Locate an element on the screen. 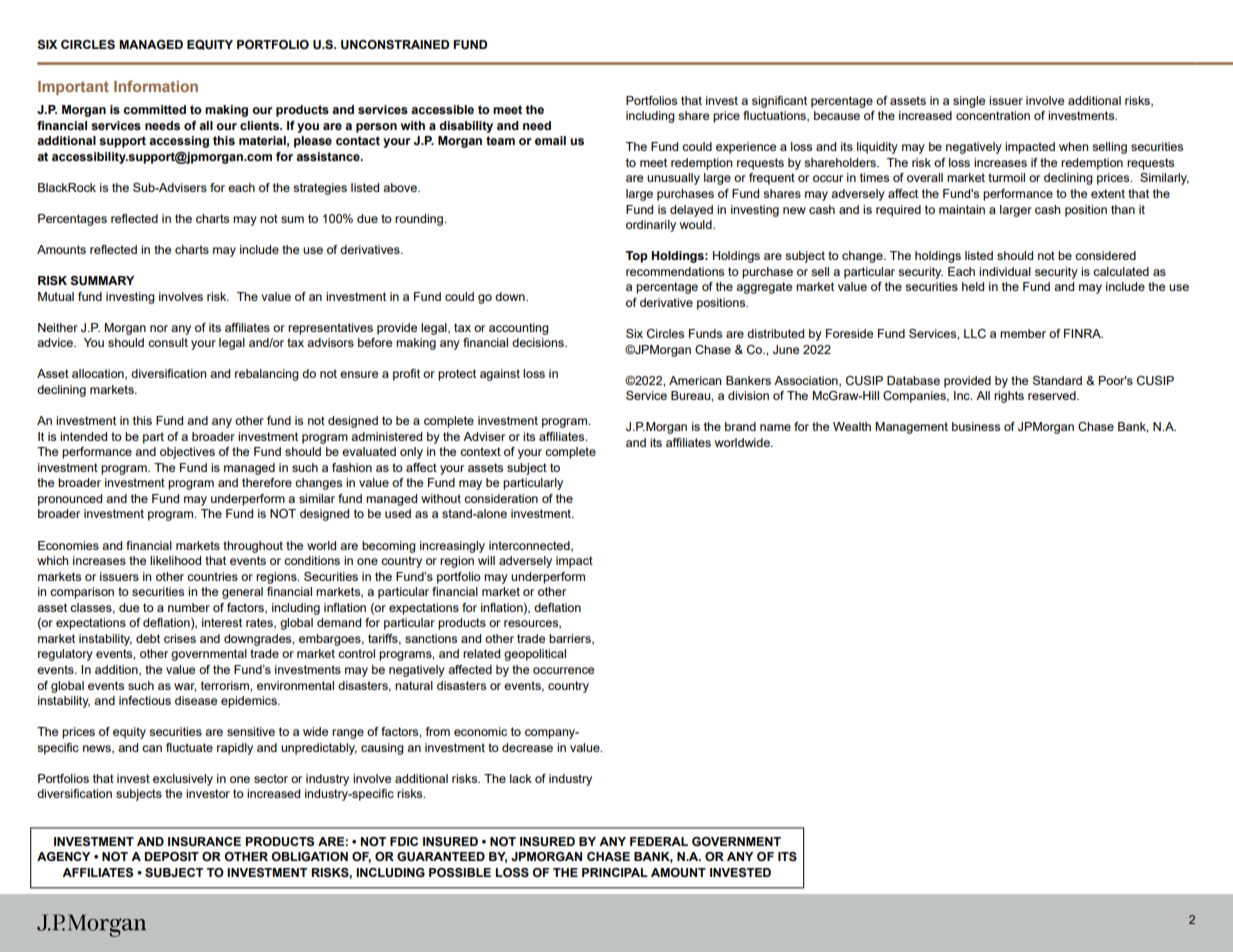  ordinarily is located at coordinates (651, 226).
